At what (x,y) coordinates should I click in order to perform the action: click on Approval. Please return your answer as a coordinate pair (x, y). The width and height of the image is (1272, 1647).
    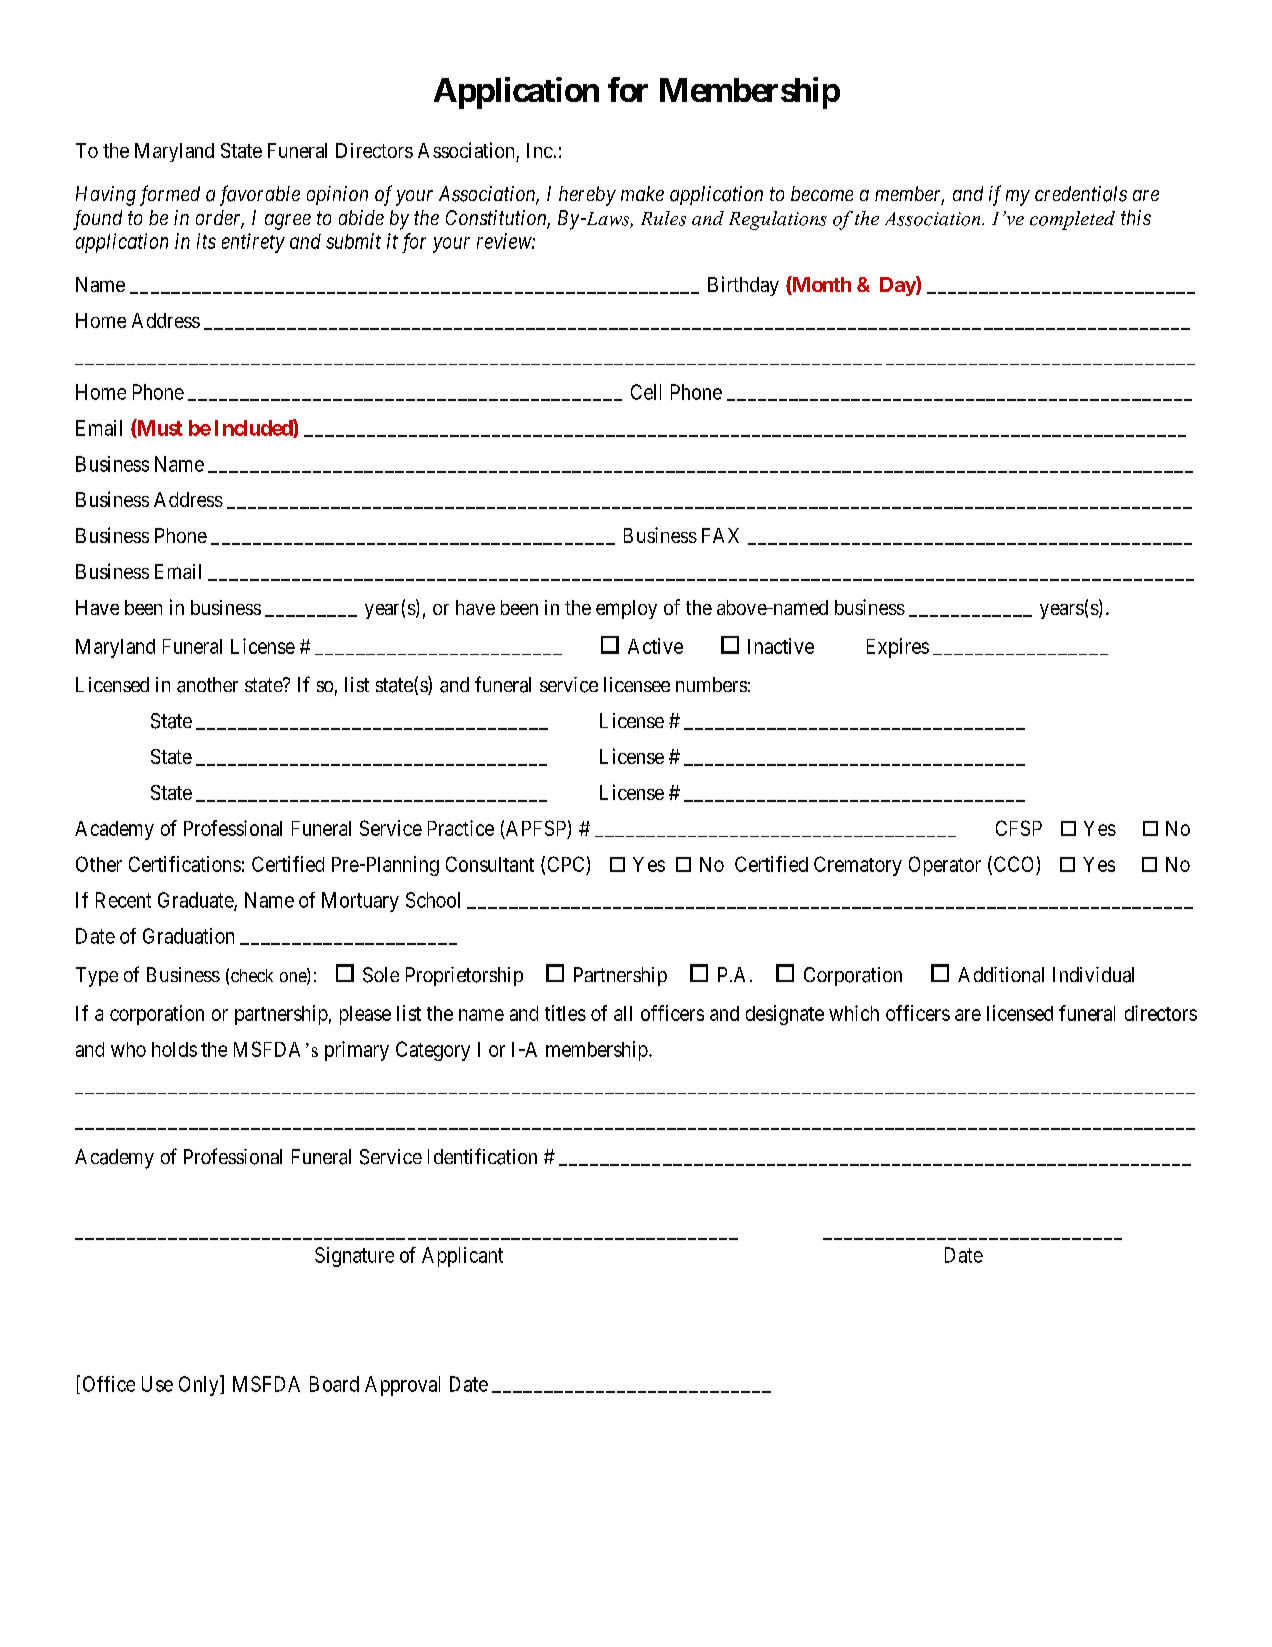
    Looking at the image, I should click on (402, 1386).
